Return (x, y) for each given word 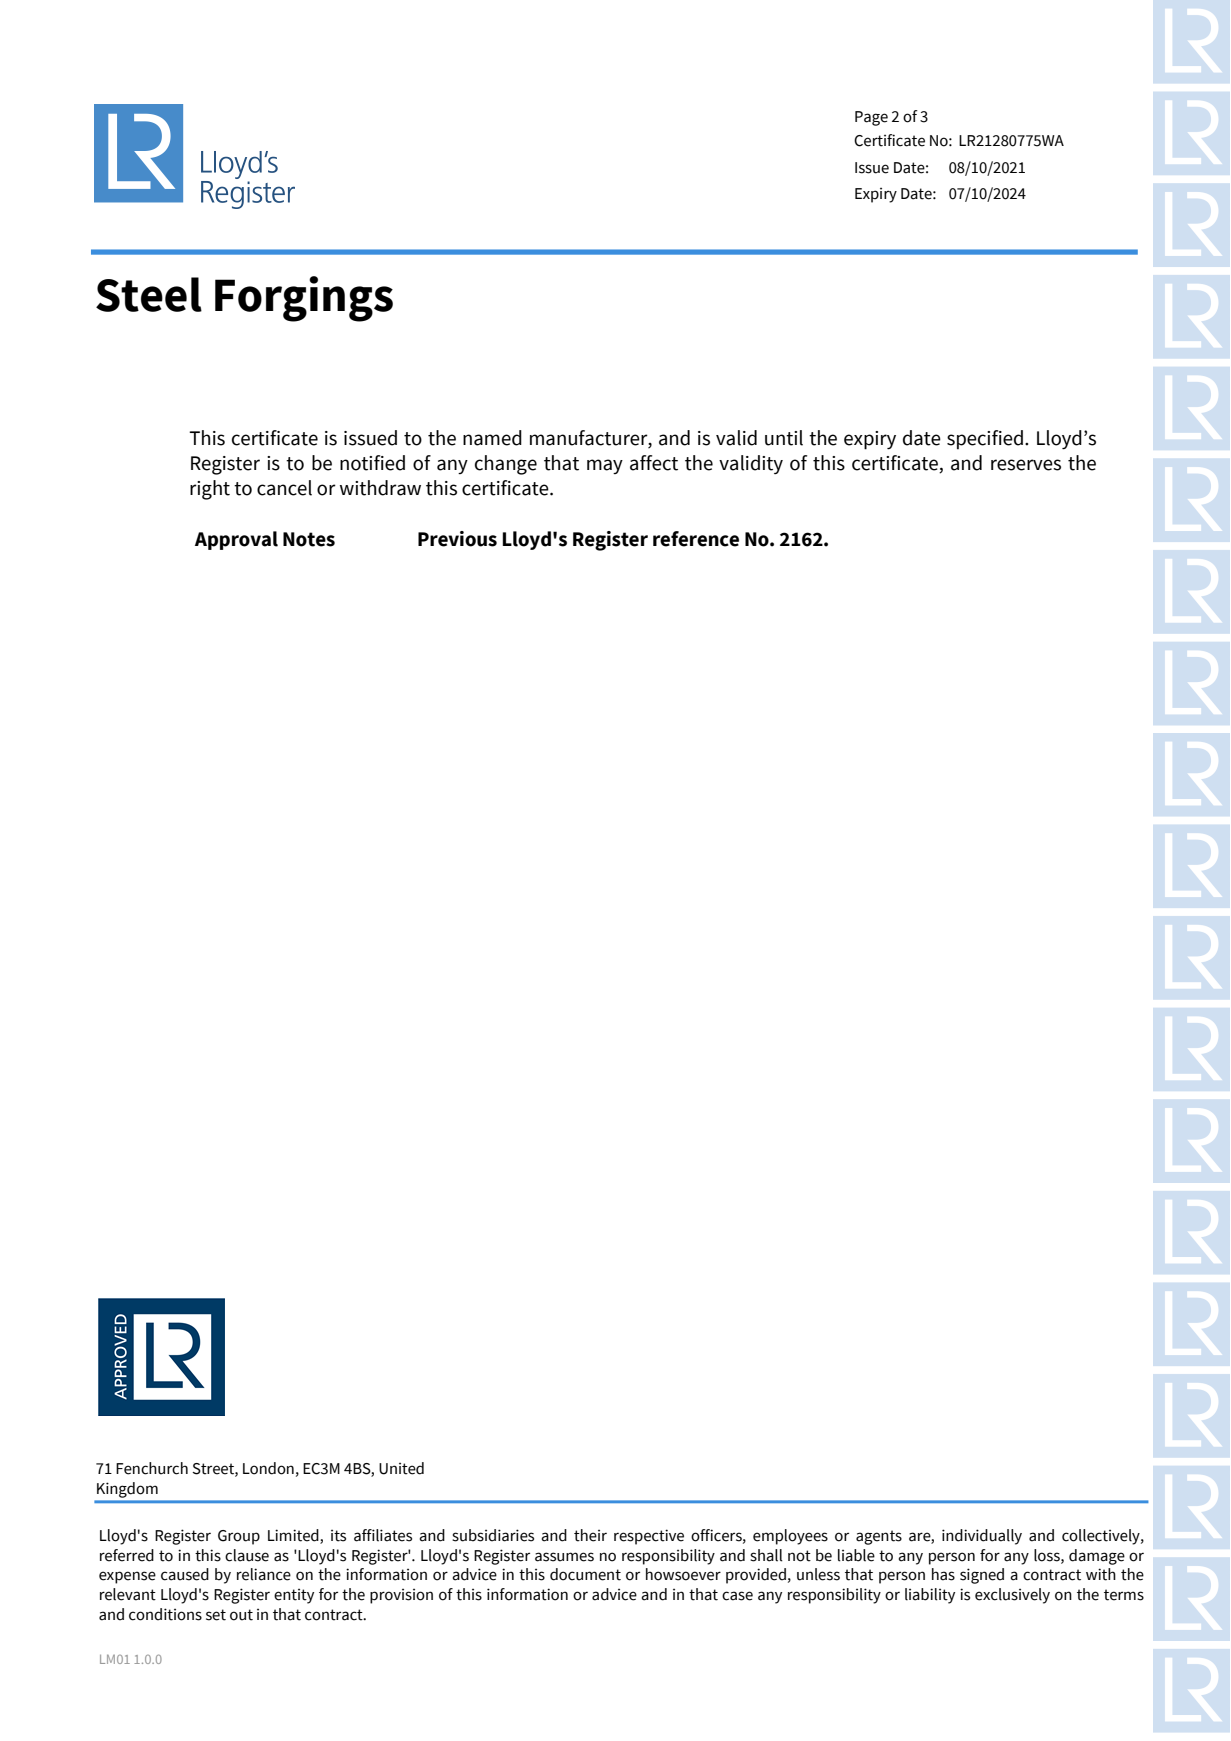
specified (985, 440)
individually (982, 1537)
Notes (309, 539)
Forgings (304, 299)
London (268, 1468)
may (605, 466)
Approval (236, 540)
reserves (1026, 465)
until (784, 438)
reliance (264, 1574)
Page (871, 118)
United (401, 1468)
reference (696, 539)
